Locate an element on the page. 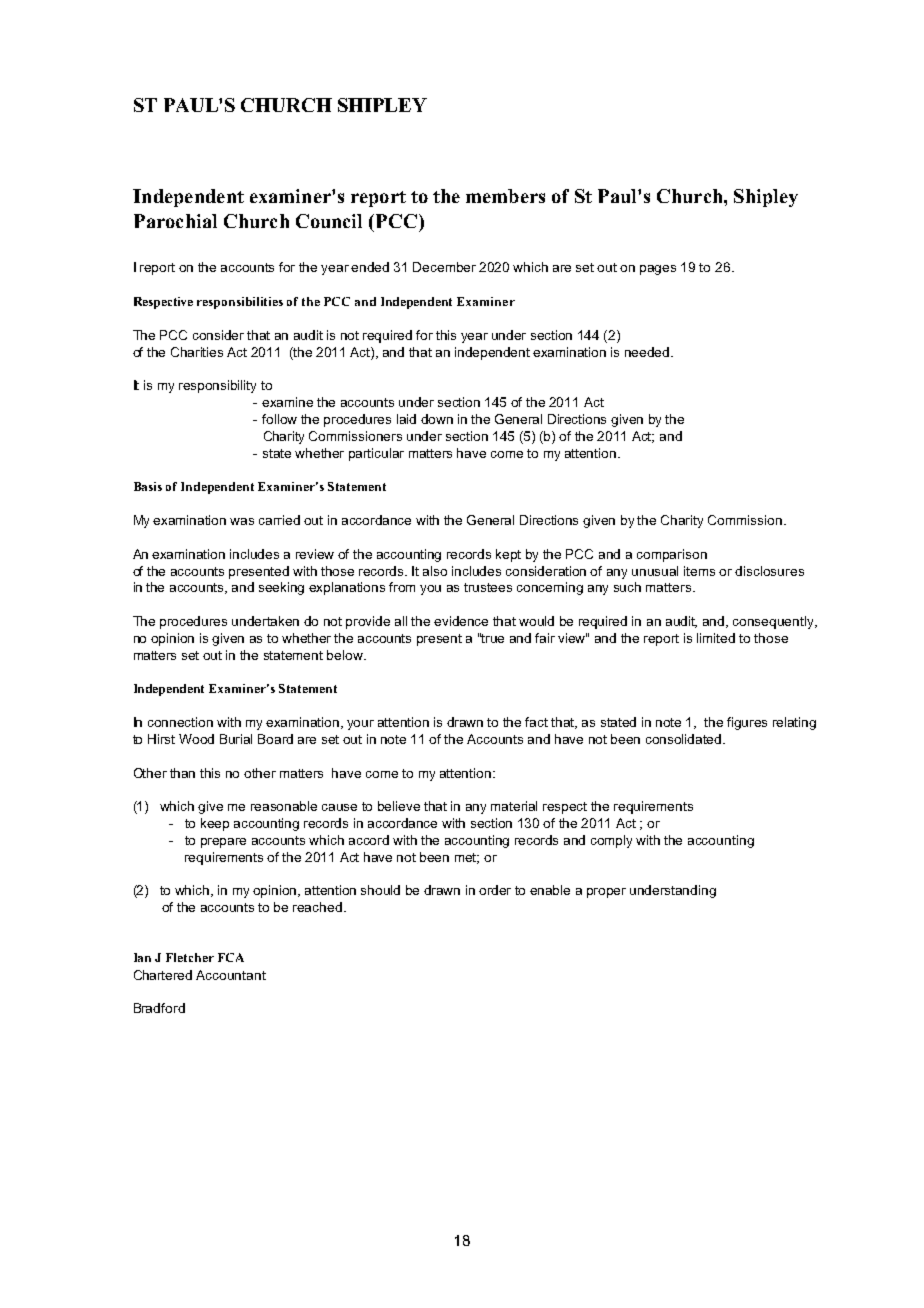  trustees is located at coordinates (488, 587).
